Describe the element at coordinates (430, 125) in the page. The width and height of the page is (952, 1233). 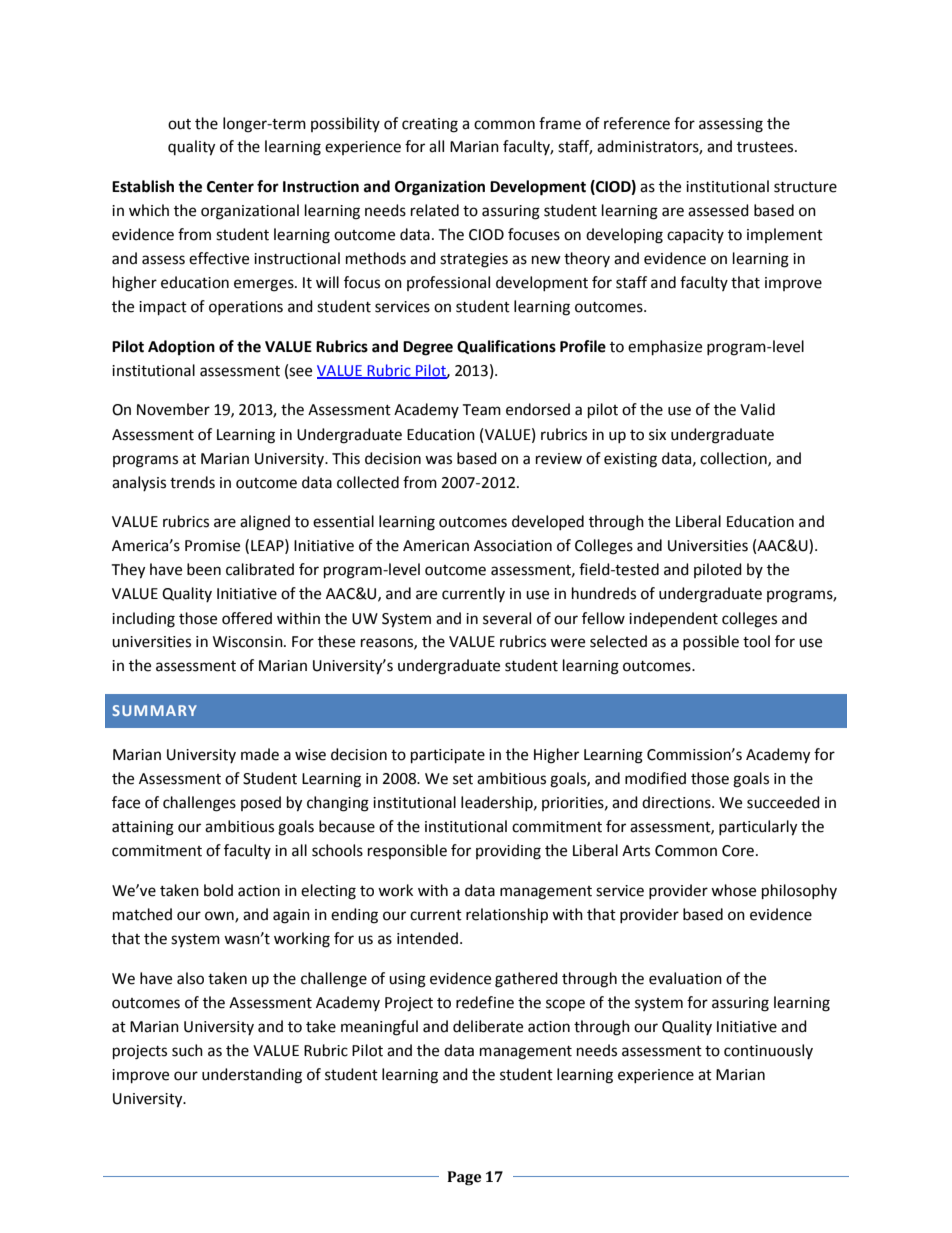
I see `creating` at that location.
